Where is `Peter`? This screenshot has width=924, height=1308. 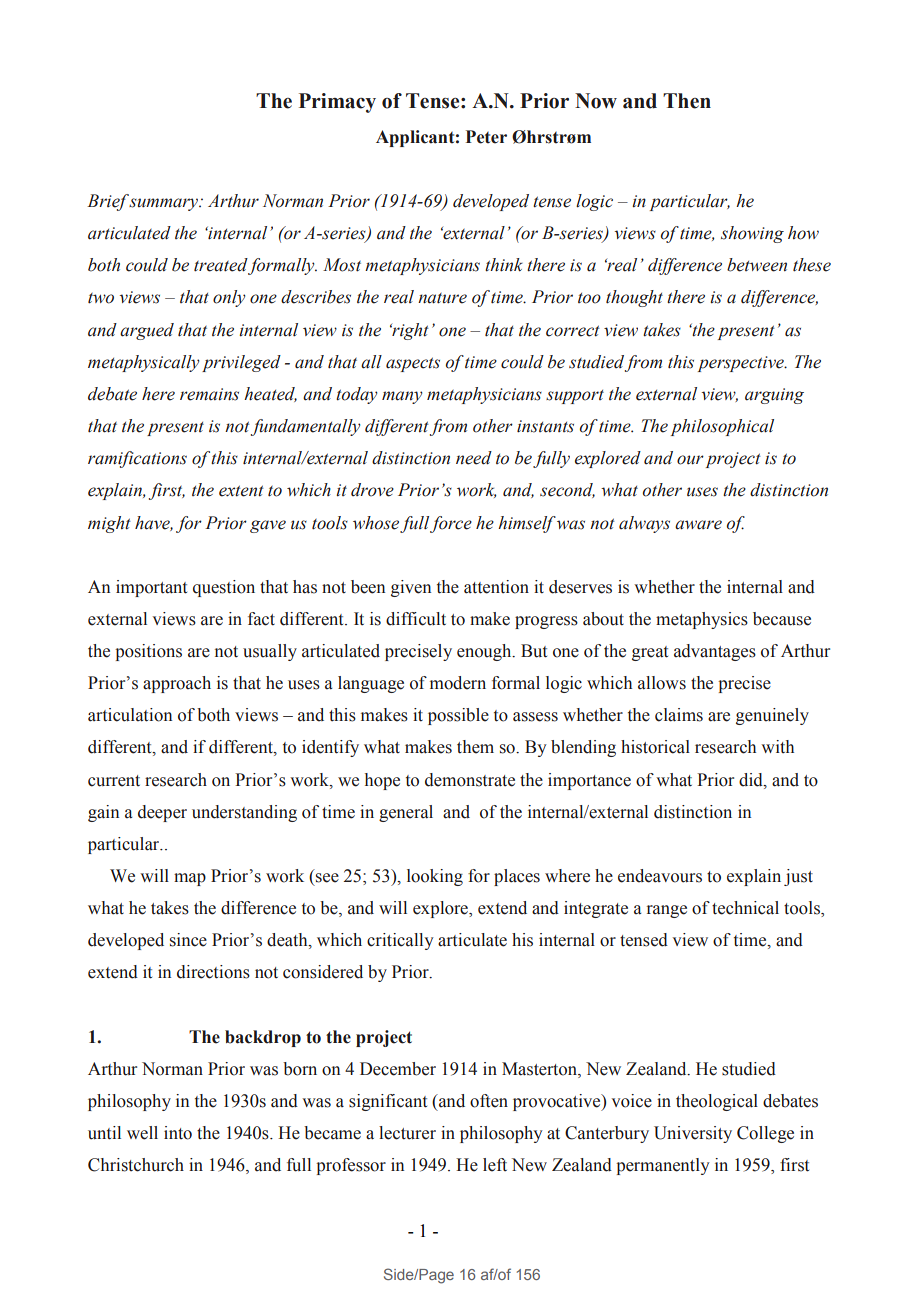 Peter is located at coordinates (486, 137).
